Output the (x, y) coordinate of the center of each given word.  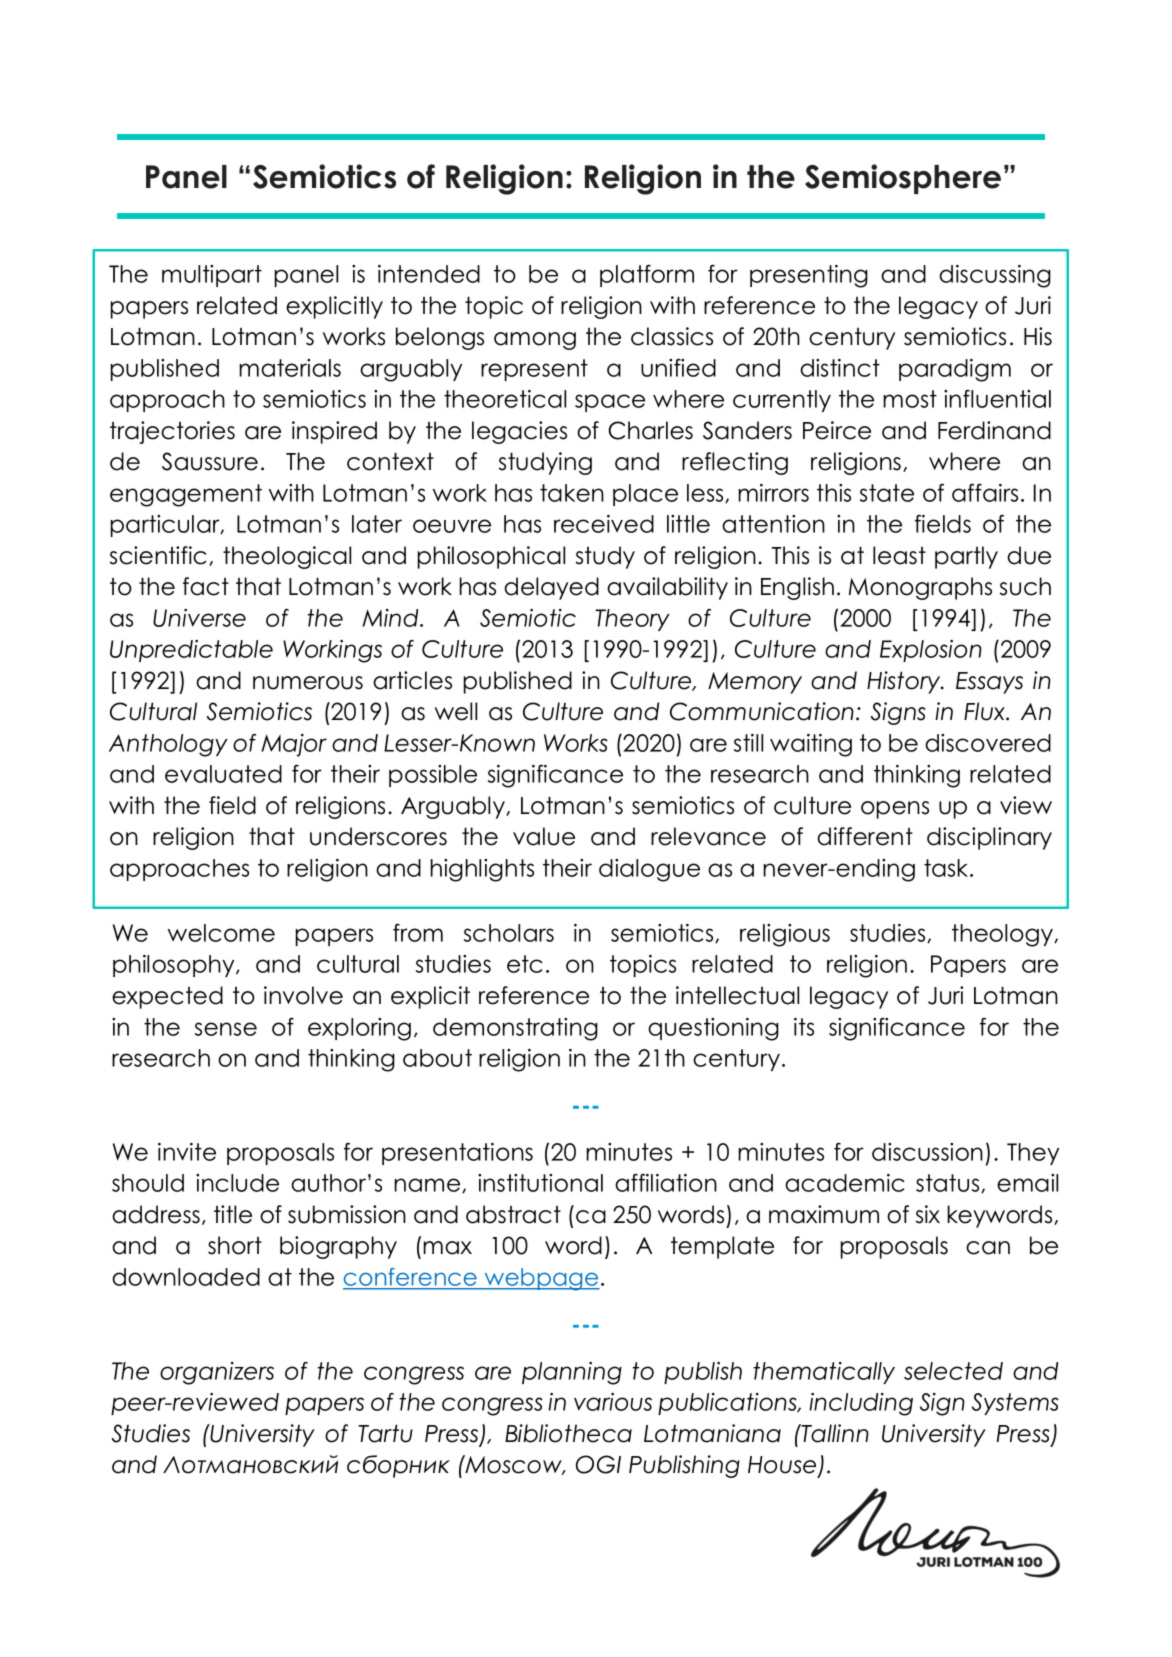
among (535, 341)
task (947, 868)
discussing (995, 276)
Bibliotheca (568, 1433)
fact (206, 586)
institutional (540, 1183)
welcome (221, 933)
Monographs (920, 588)
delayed (551, 588)
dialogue (649, 870)
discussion (927, 1152)
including (861, 1404)
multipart (212, 276)
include (237, 1183)
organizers (217, 1373)
